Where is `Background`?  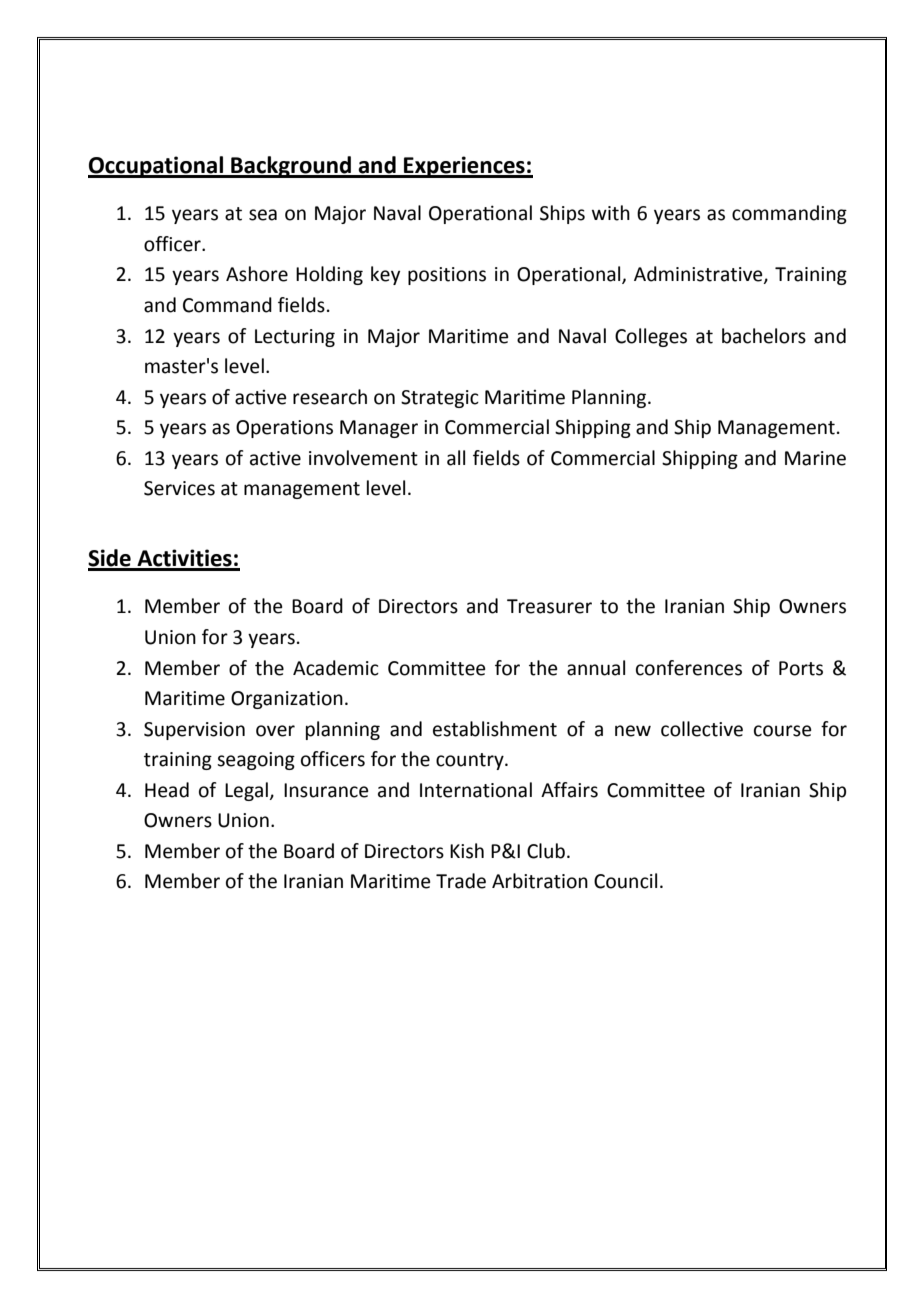 Background is located at coordinates (291, 167).
